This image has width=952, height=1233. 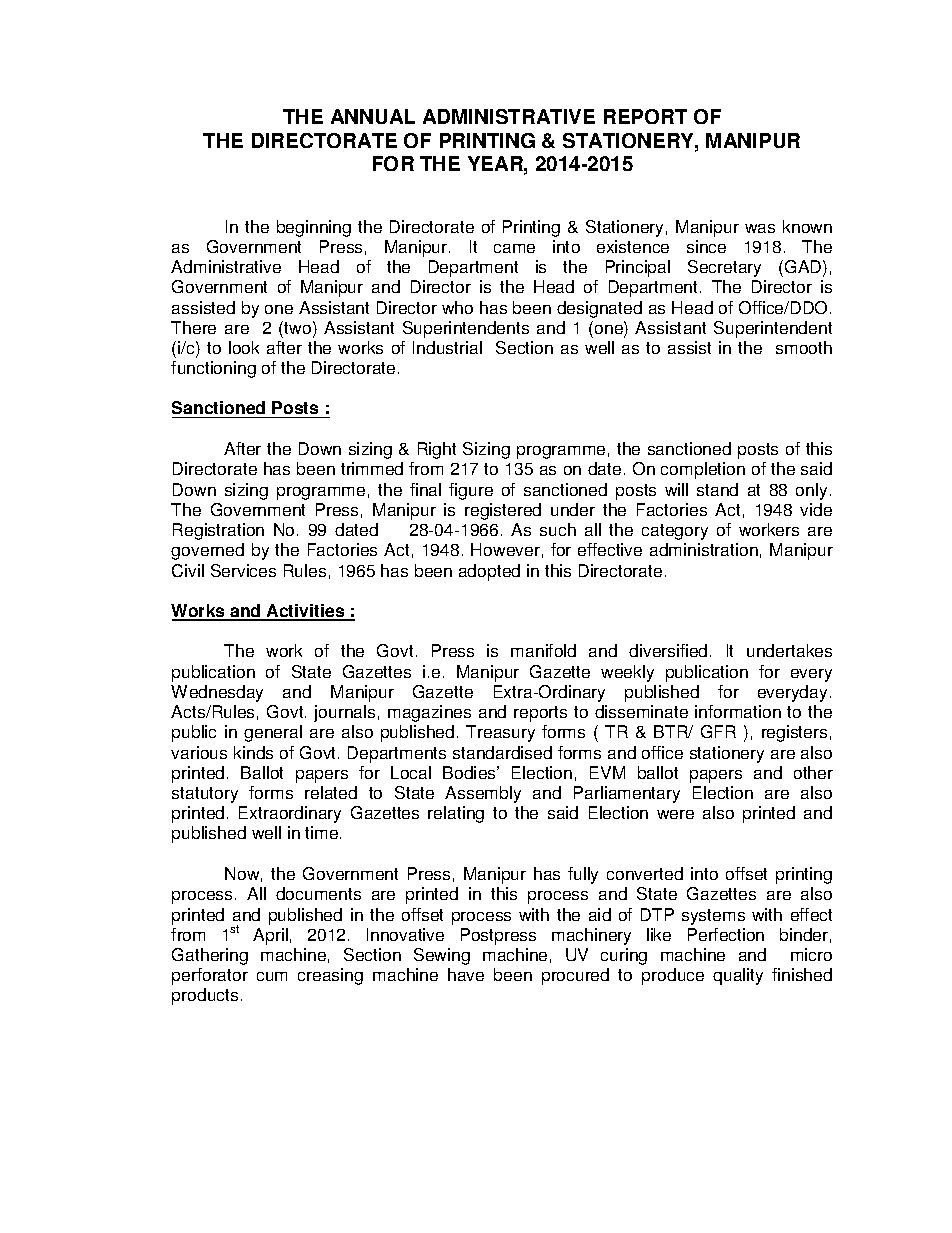 What do you see at coordinates (514, 248) in the image?
I see `came` at bounding box center [514, 248].
